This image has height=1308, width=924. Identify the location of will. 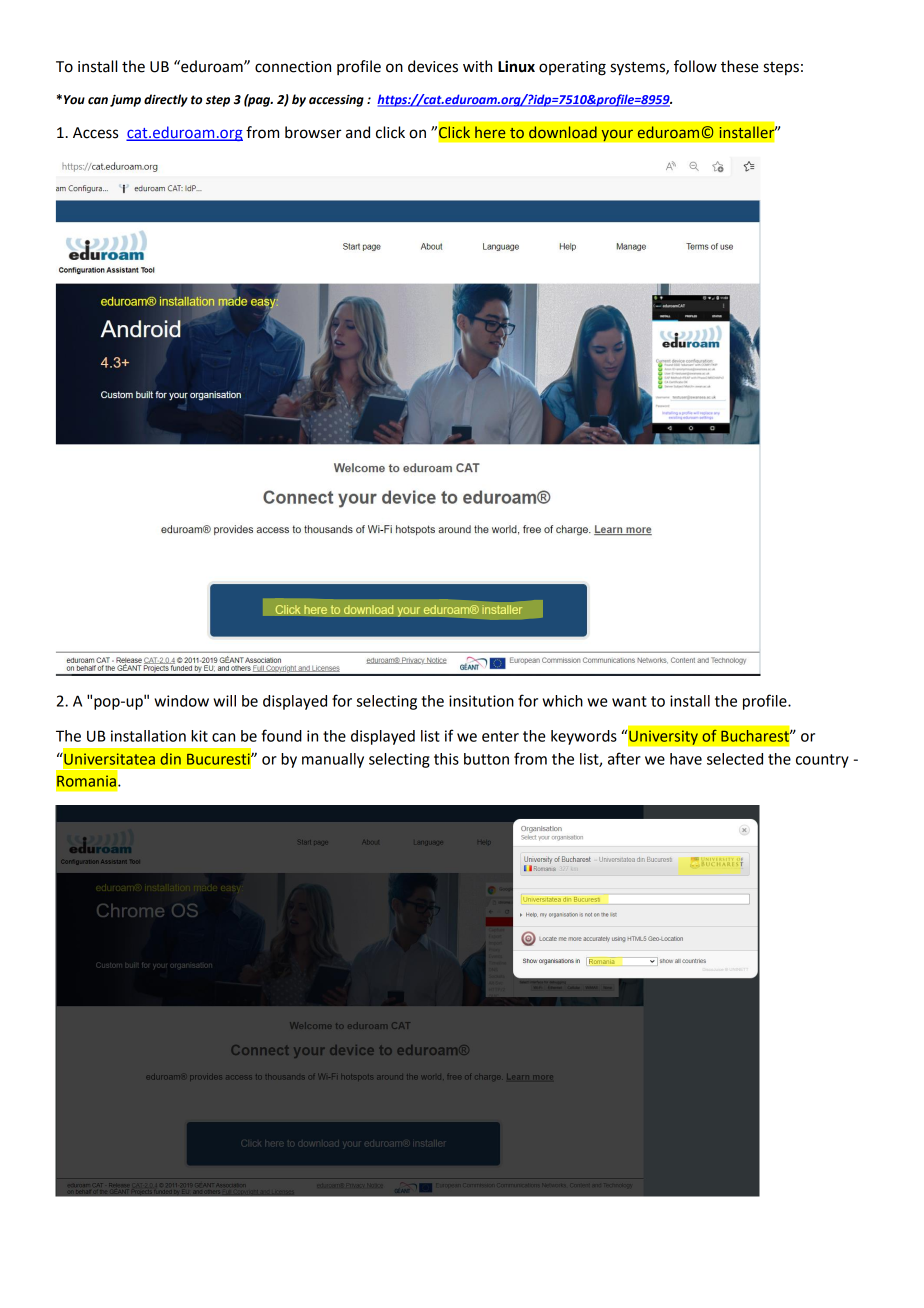
(224, 701).
